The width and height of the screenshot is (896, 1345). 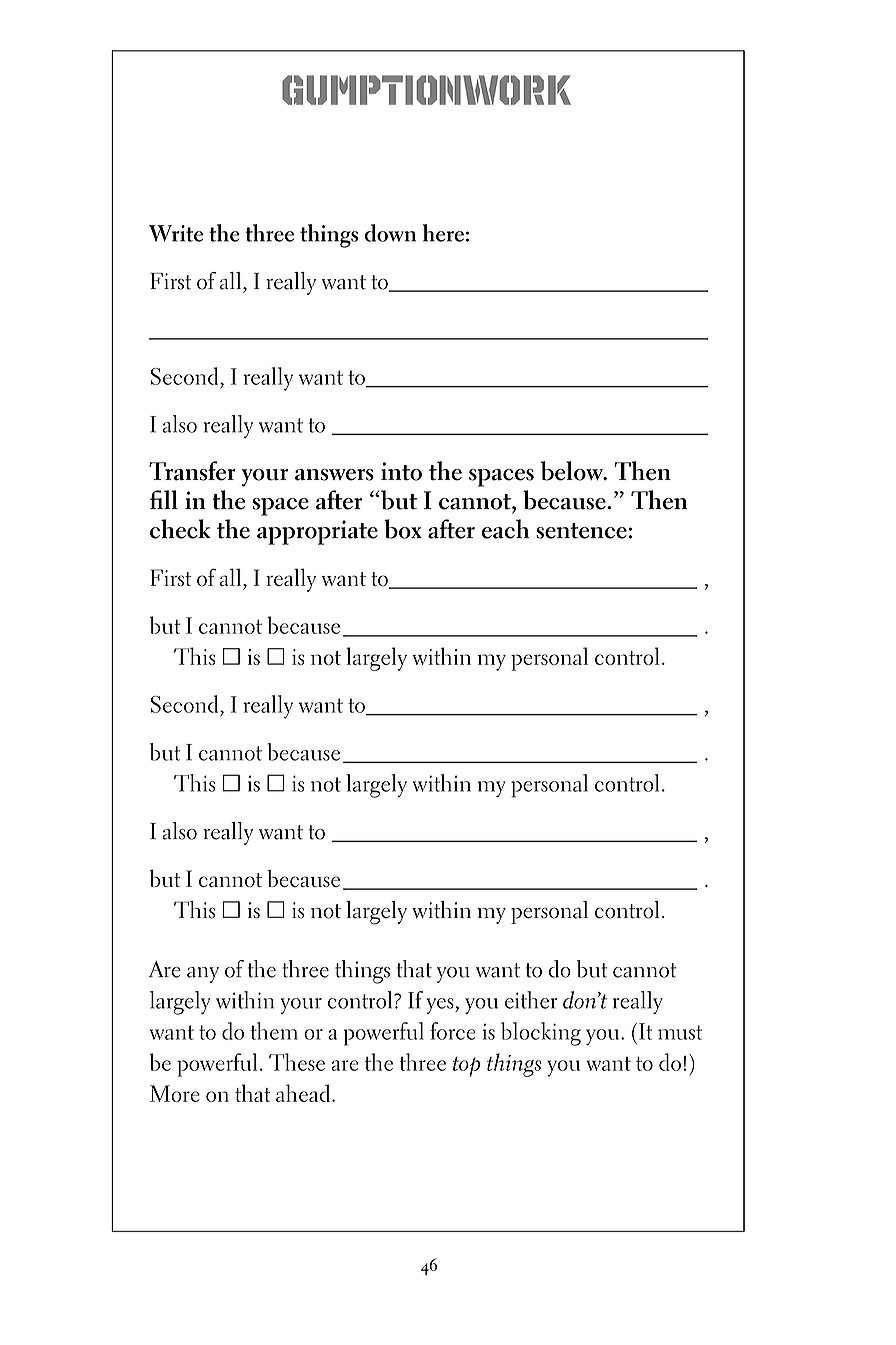 What do you see at coordinates (176, 233) in the screenshot?
I see `Write` at bounding box center [176, 233].
